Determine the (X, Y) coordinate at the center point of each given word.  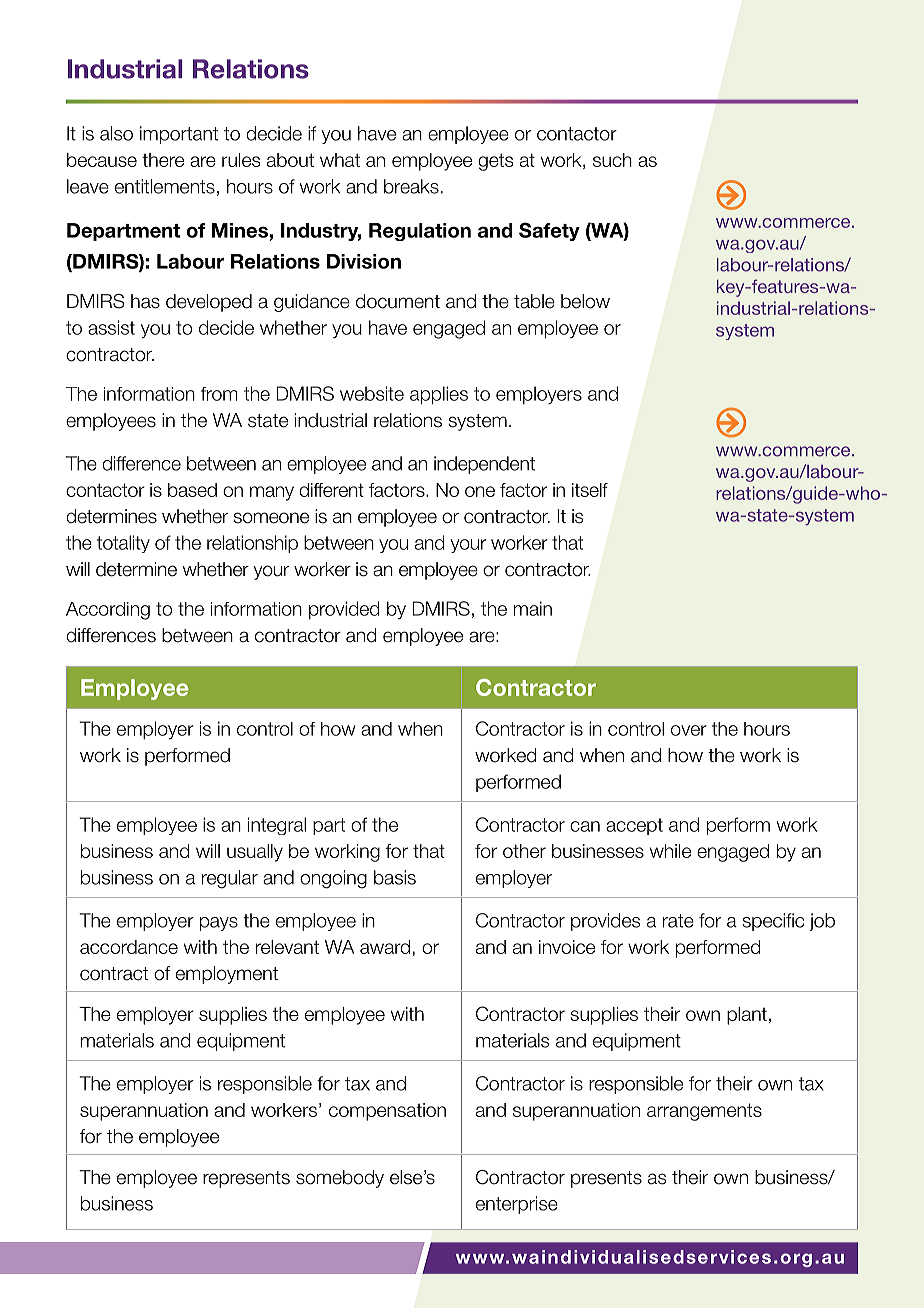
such (612, 160)
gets (495, 162)
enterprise (517, 1205)
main (533, 608)
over (689, 730)
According (108, 611)
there (163, 160)
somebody (340, 1179)
